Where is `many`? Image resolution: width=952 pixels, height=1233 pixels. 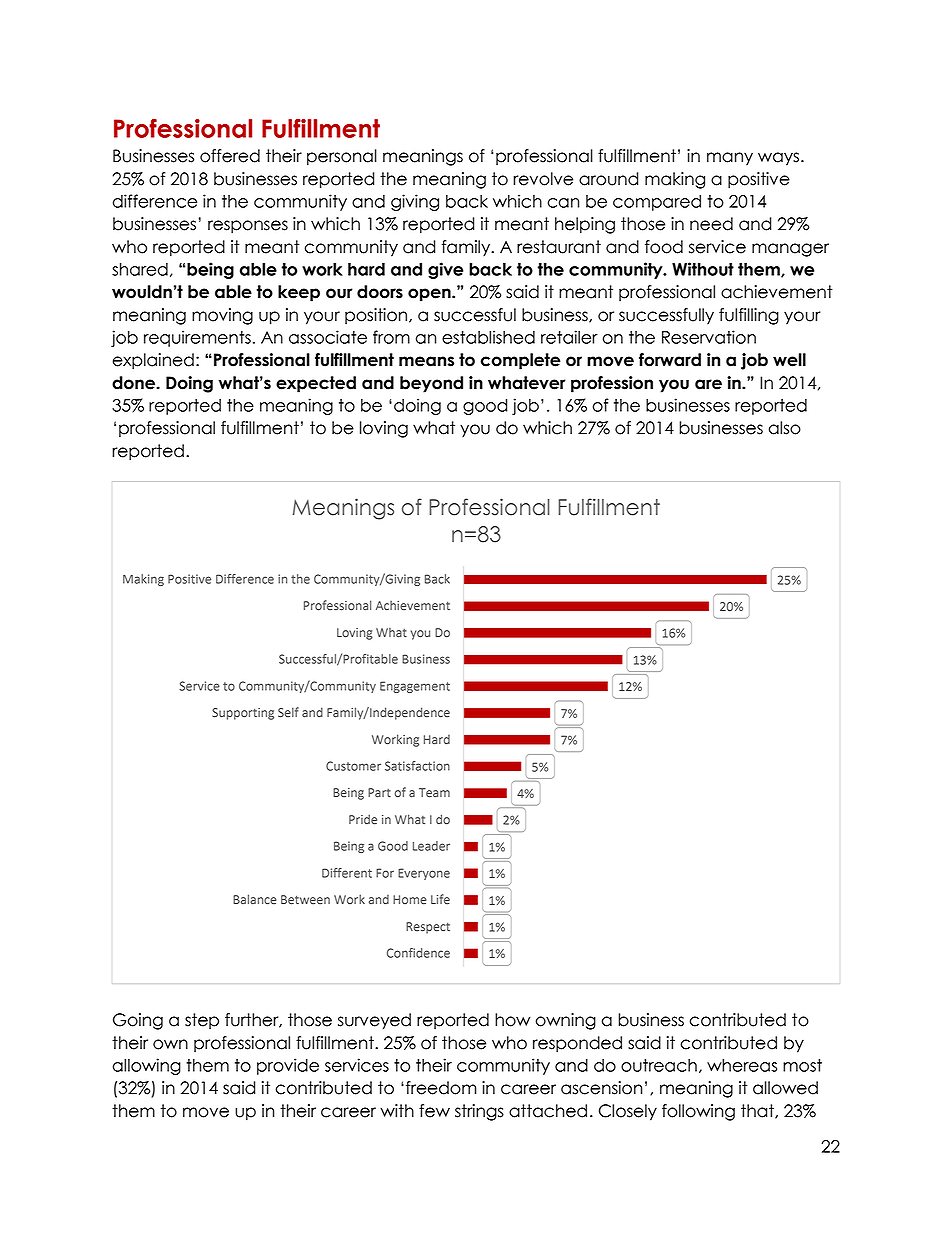
many is located at coordinates (730, 159).
